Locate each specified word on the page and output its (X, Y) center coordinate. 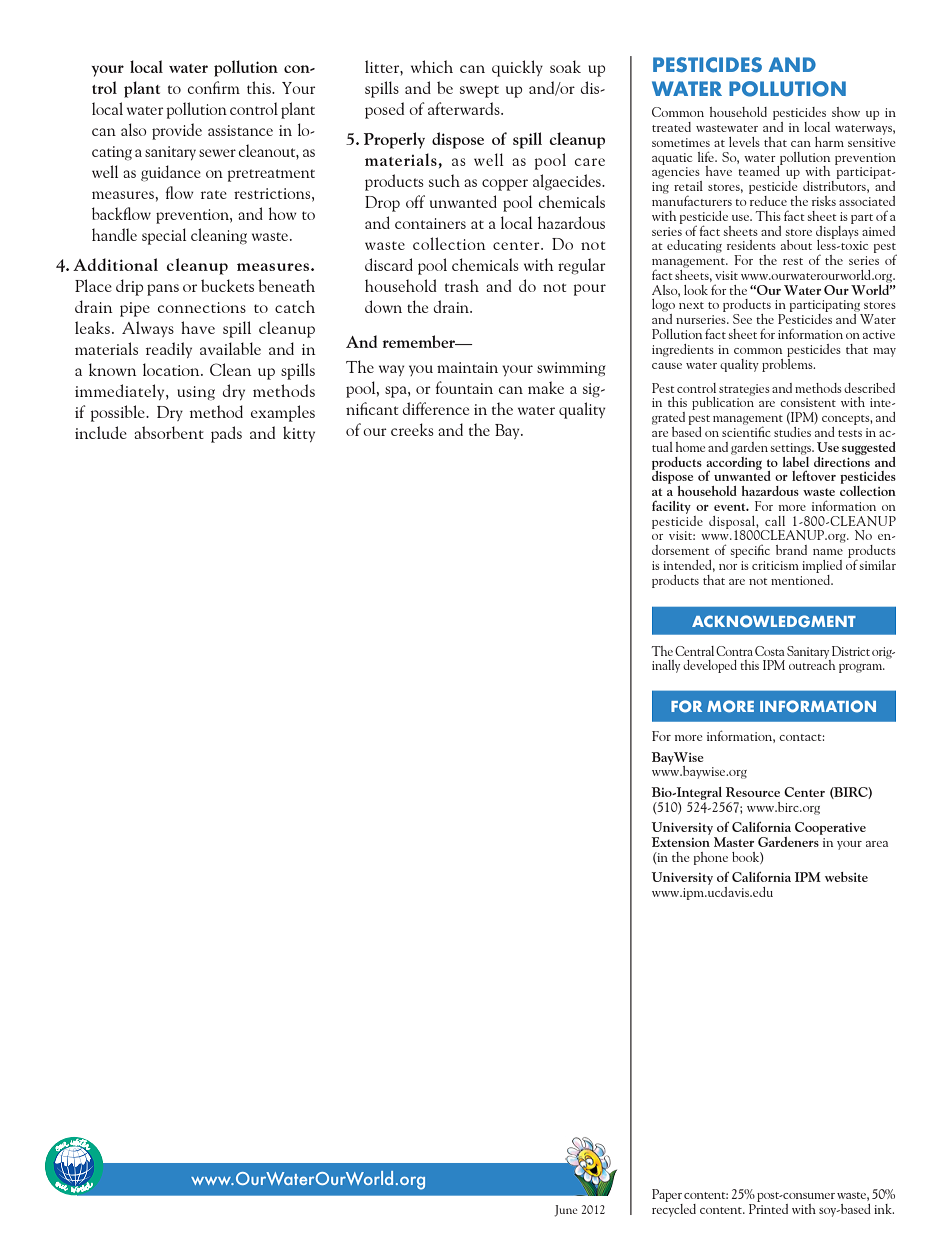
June (566, 1211)
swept (479, 91)
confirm (214, 87)
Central (694, 651)
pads (226, 434)
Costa (770, 651)
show (846, 112)
